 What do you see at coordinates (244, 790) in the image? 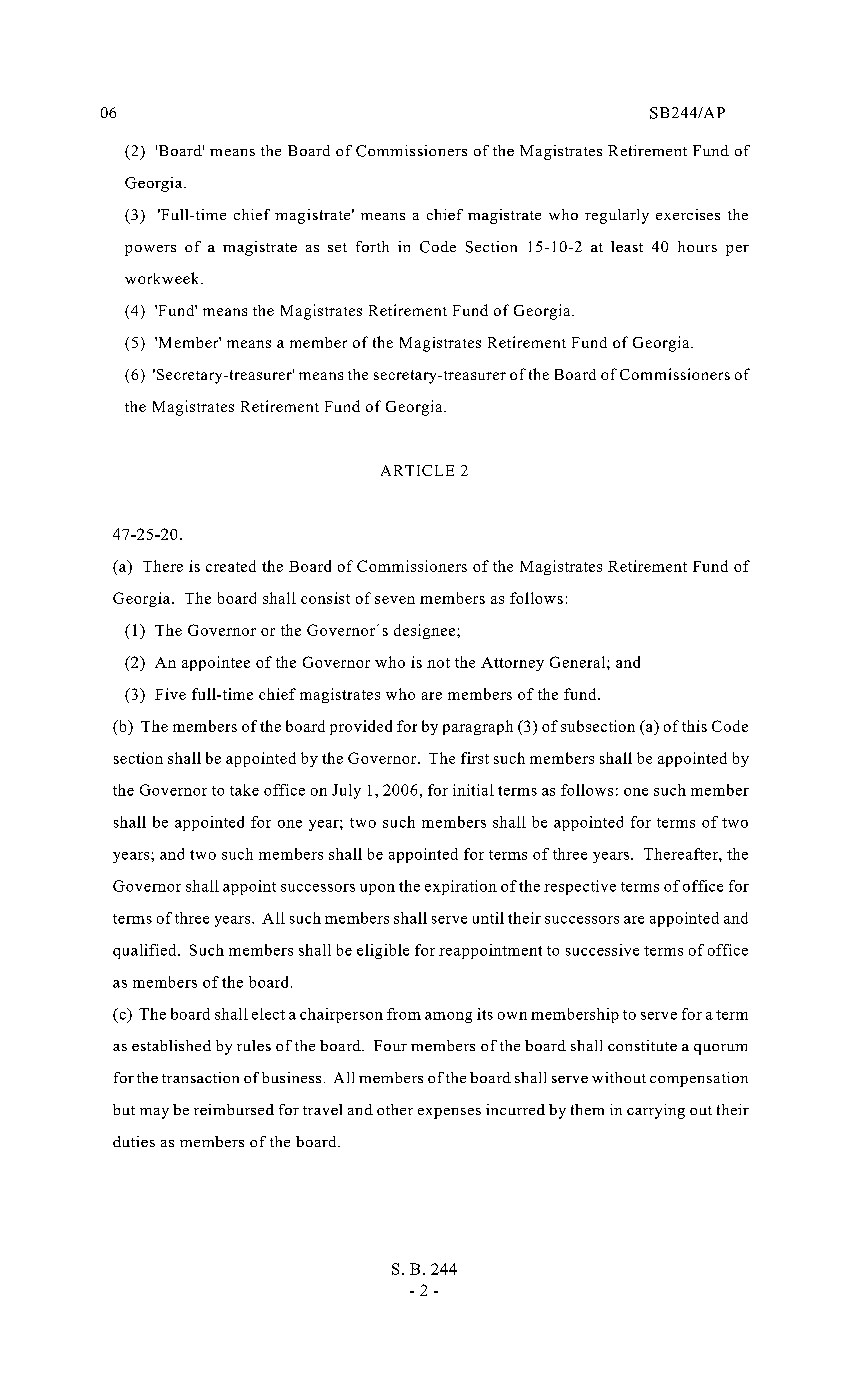
I see `take` at bounding box center [244, 790].
